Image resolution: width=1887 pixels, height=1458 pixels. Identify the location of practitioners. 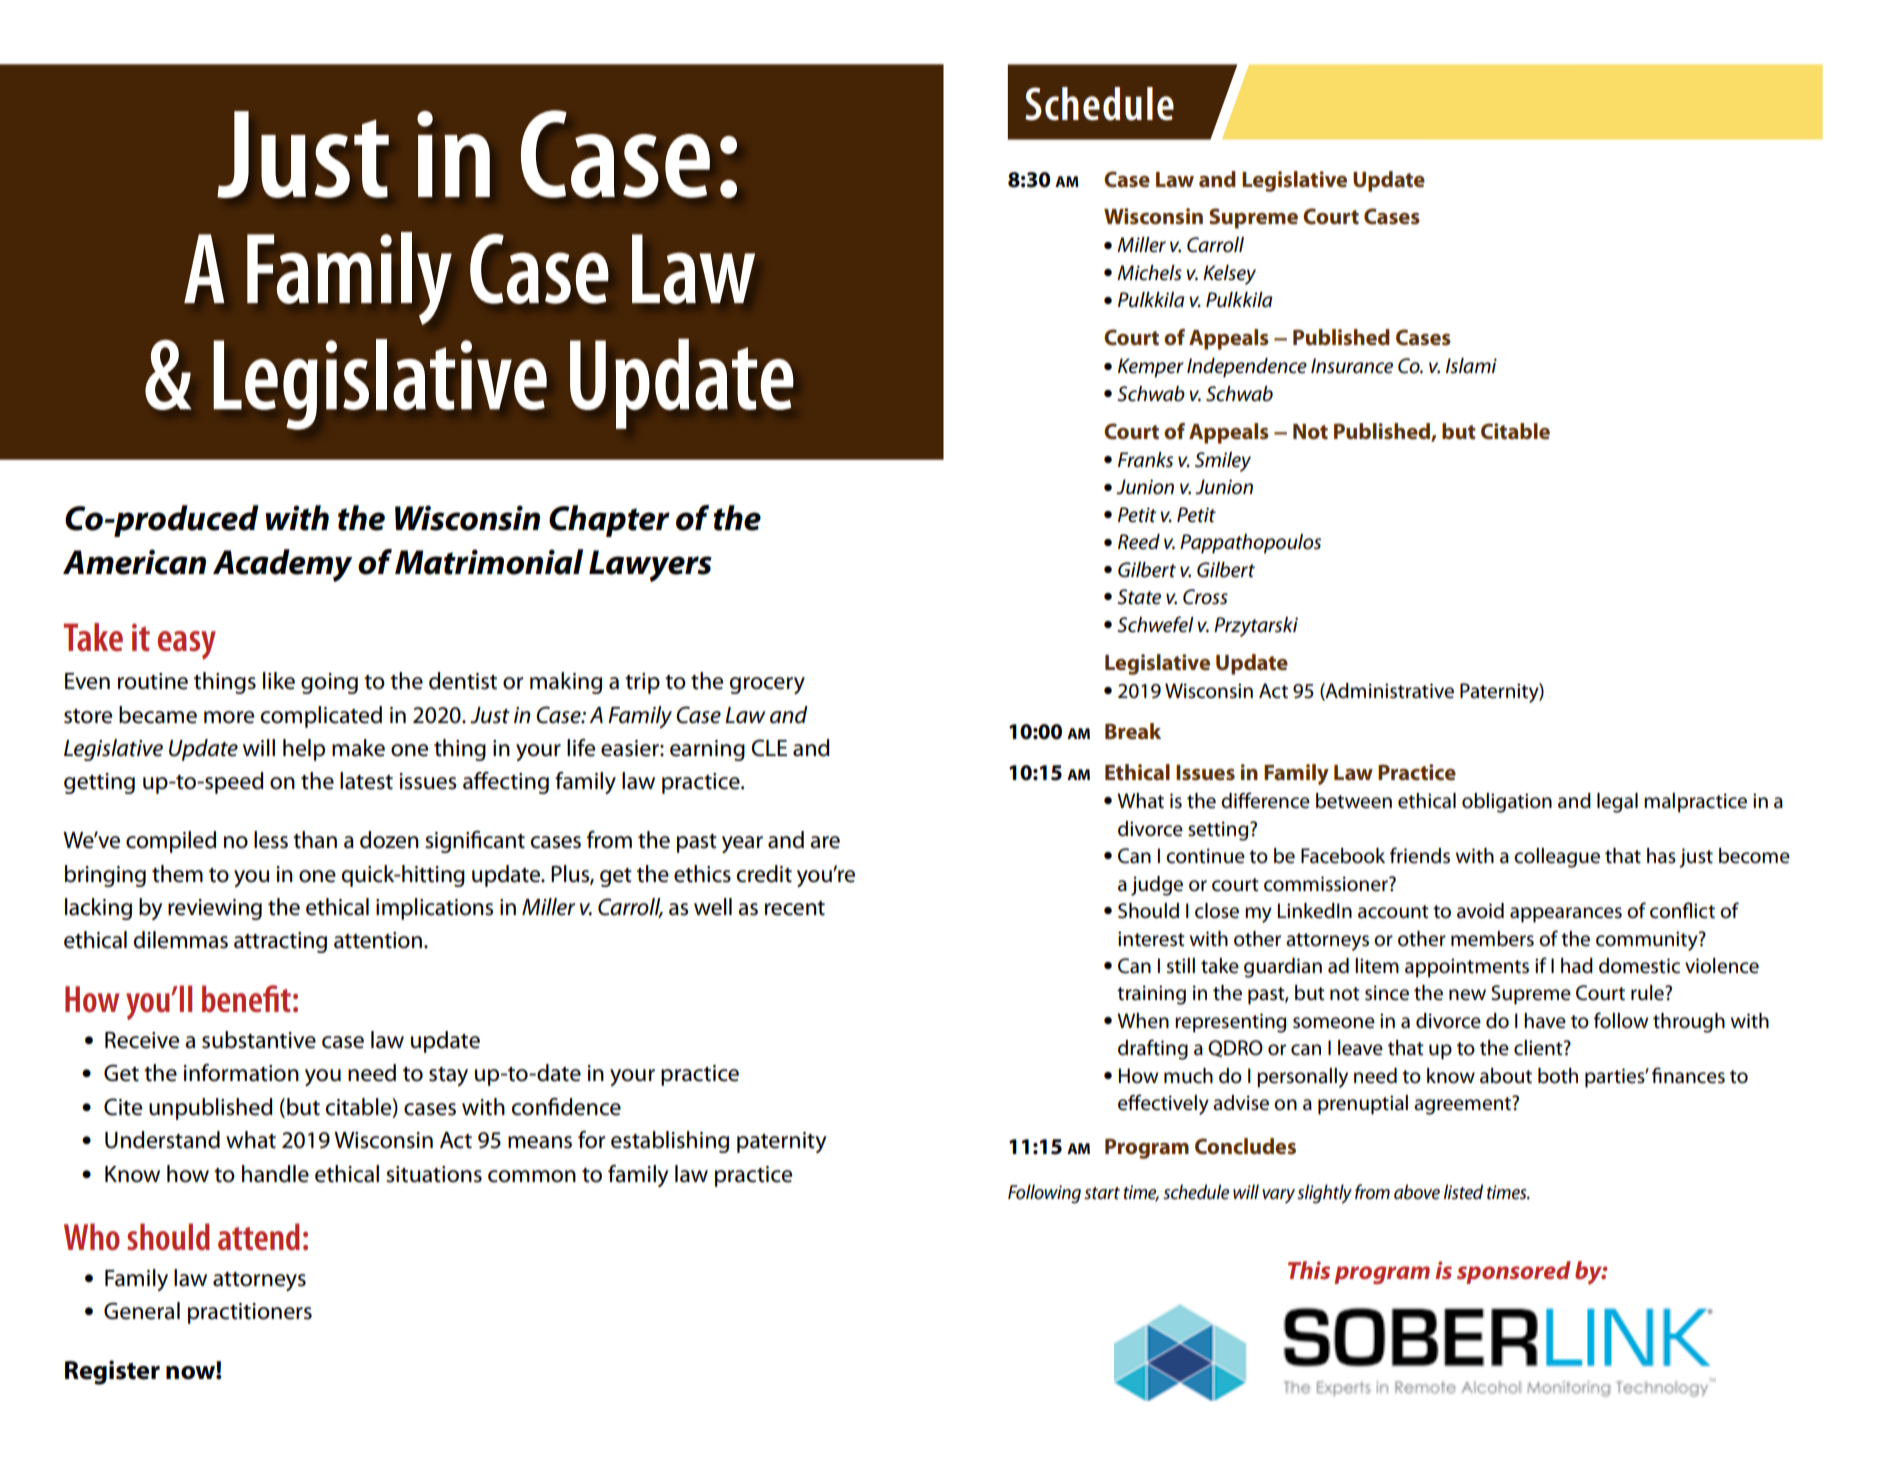
(250, 1313).
